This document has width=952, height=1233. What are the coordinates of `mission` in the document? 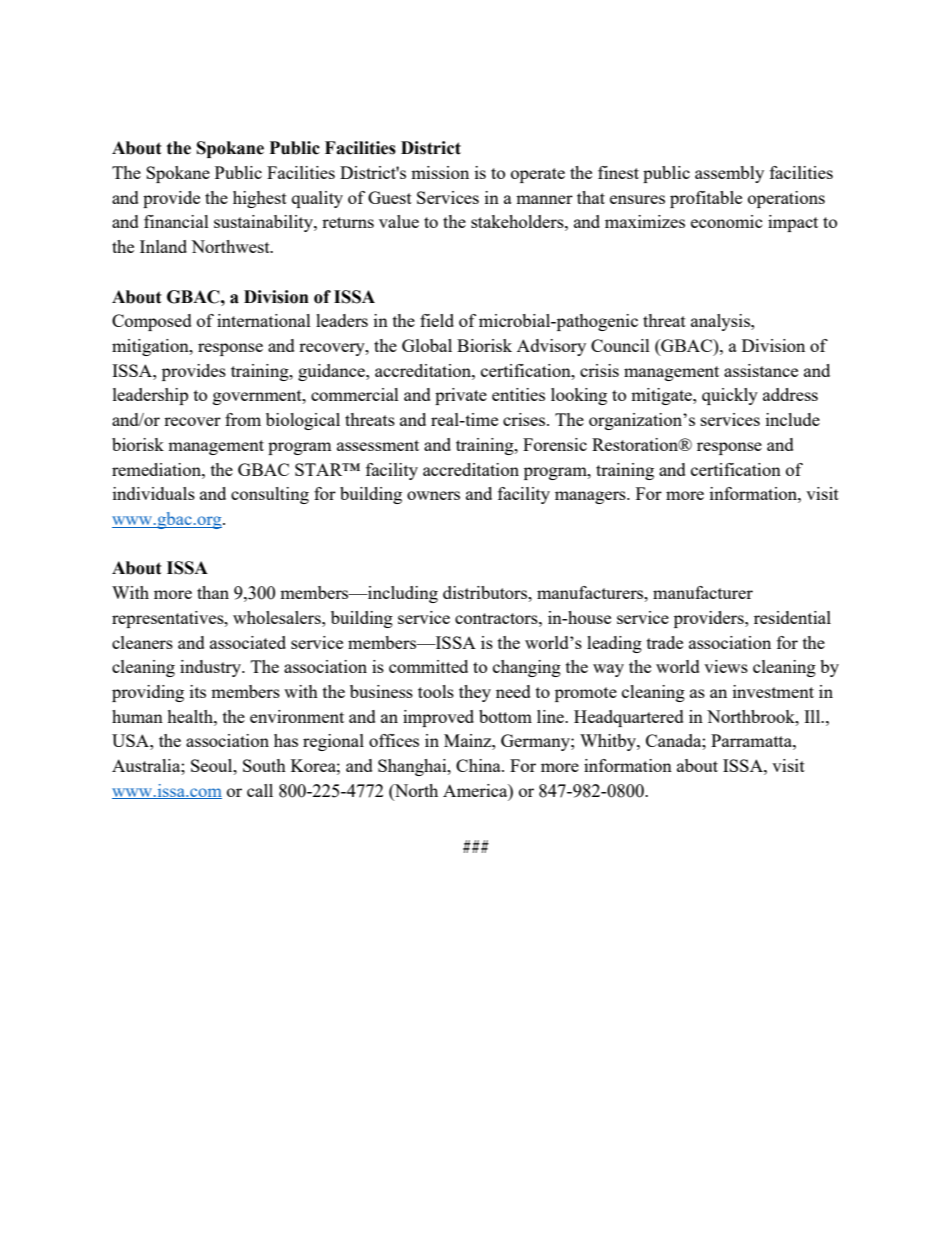 It's located at (440, 172).
